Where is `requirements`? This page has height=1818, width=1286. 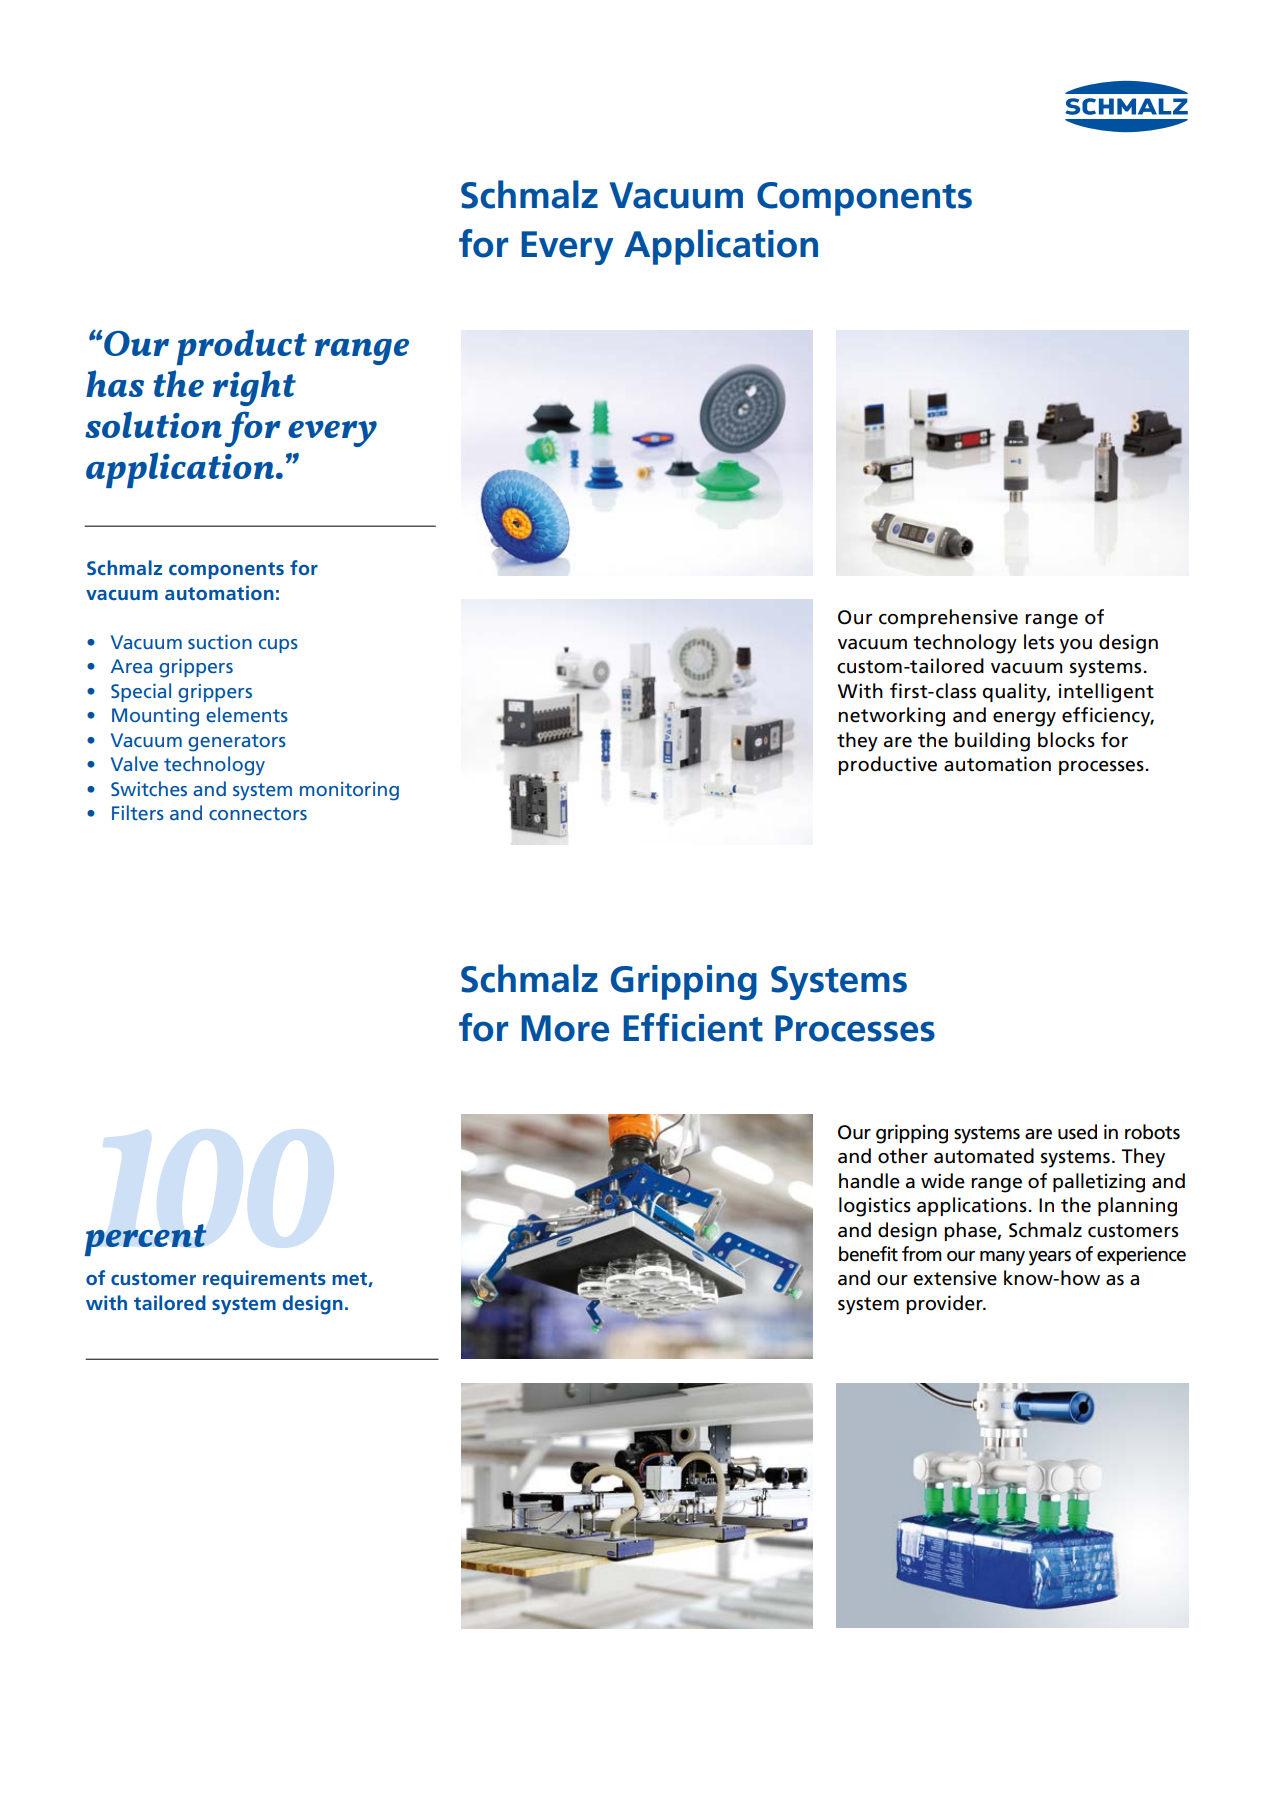 requirements is located at coordinates (264, 1279).
